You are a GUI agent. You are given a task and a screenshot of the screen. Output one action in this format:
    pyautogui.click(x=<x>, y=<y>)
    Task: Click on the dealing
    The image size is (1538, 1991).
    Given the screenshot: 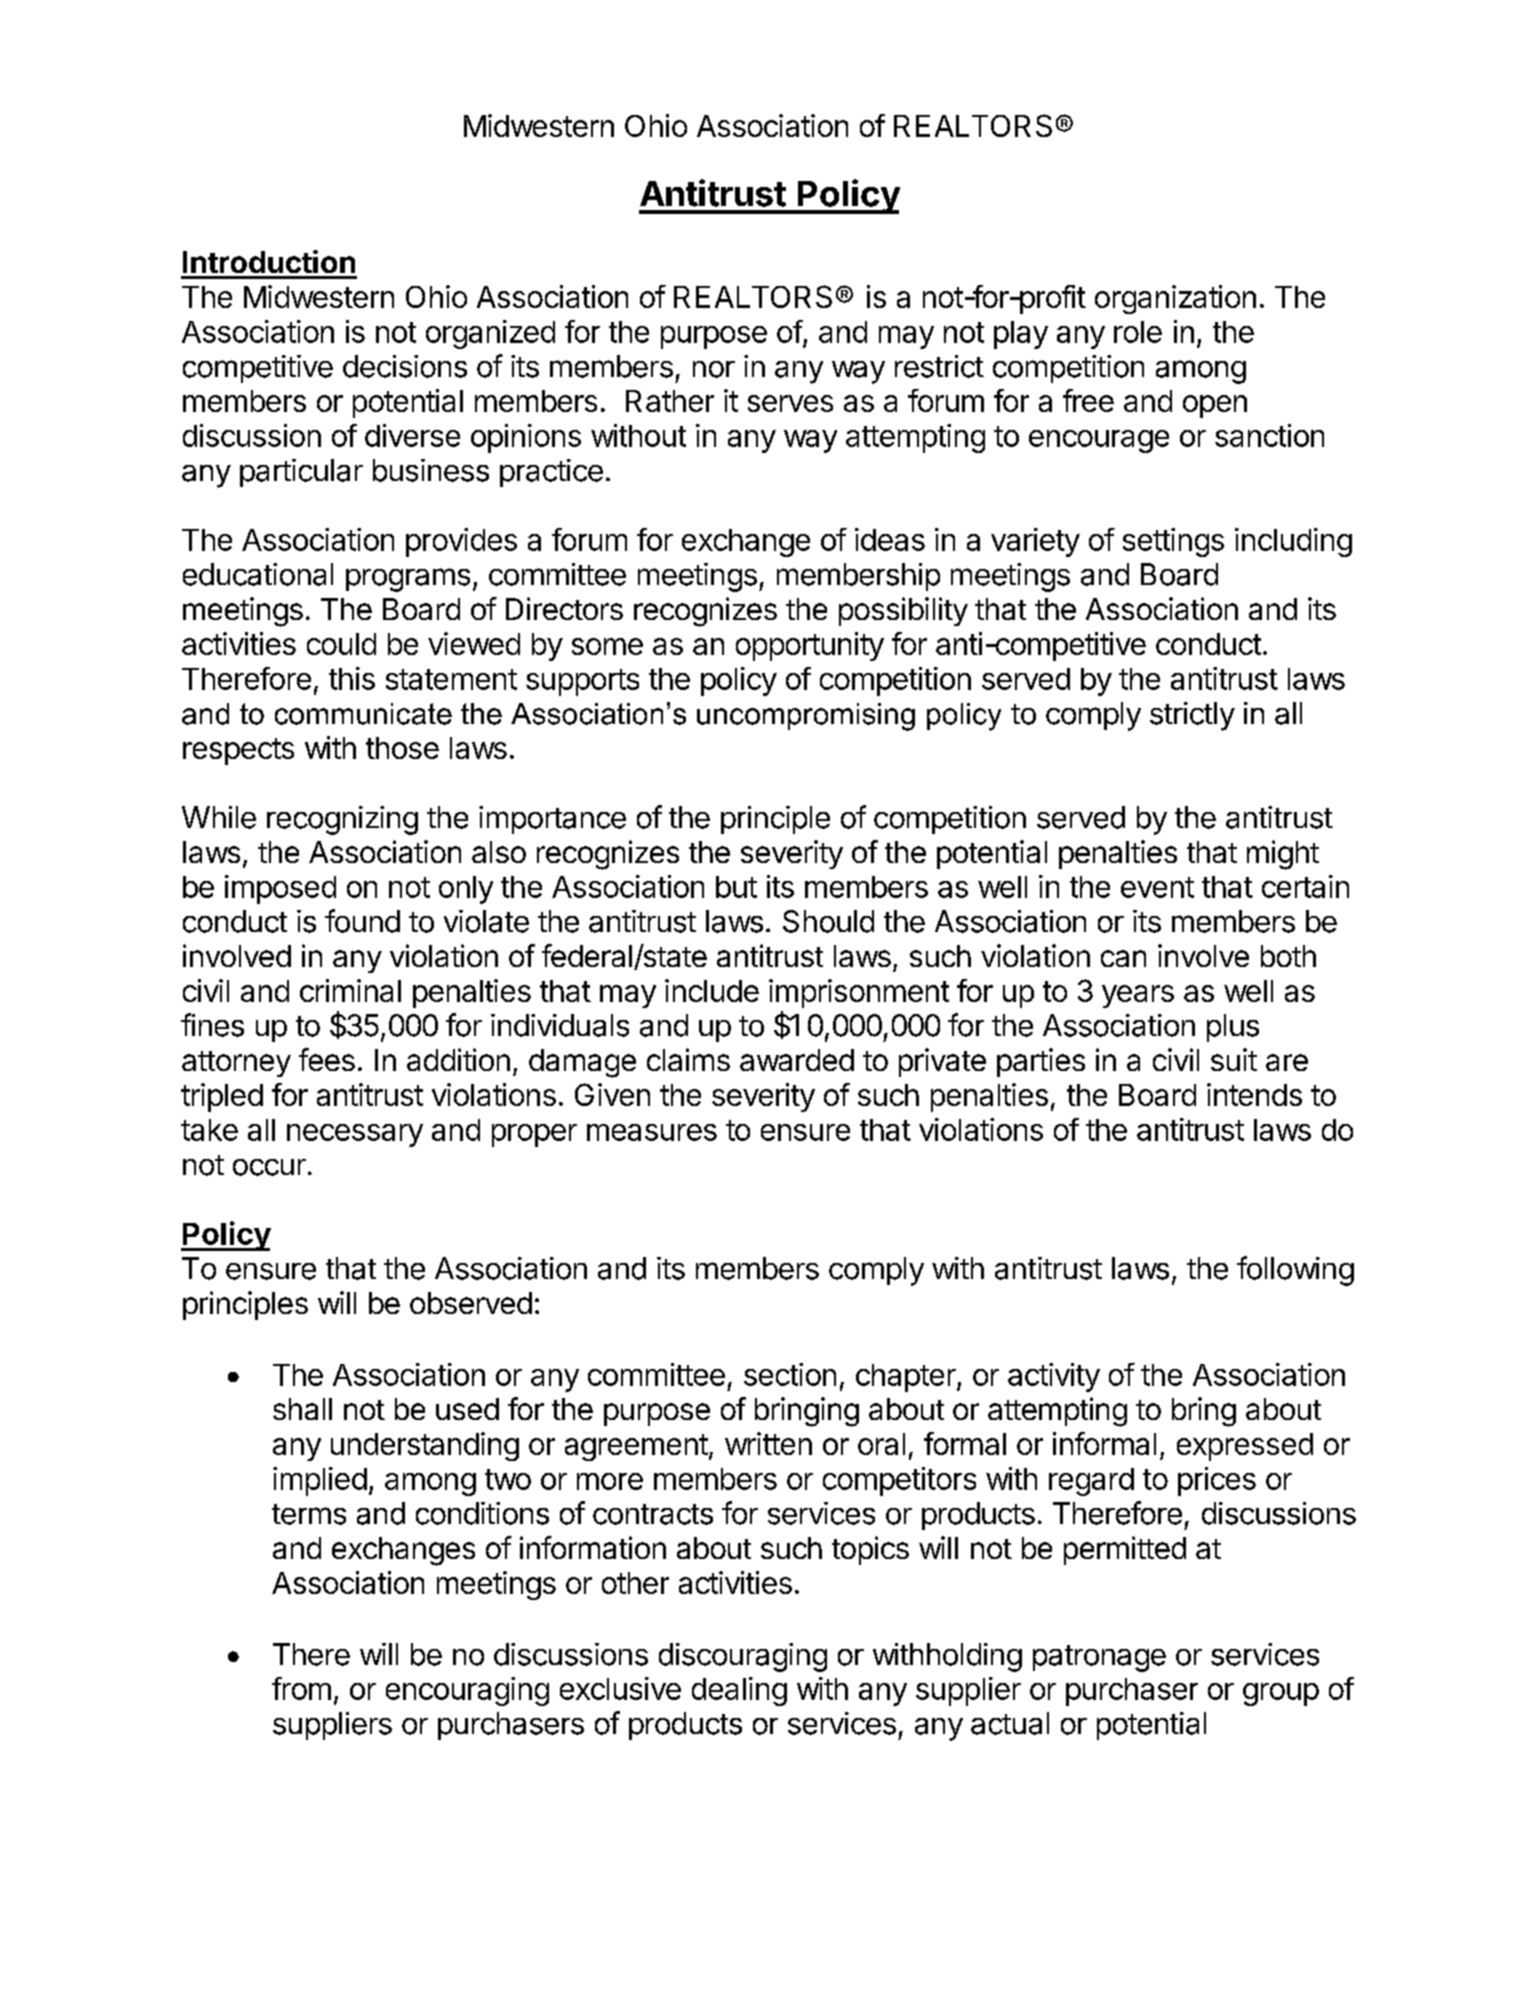 What is the action you would take?
    pyautogui.click(x=739, y=1691)
